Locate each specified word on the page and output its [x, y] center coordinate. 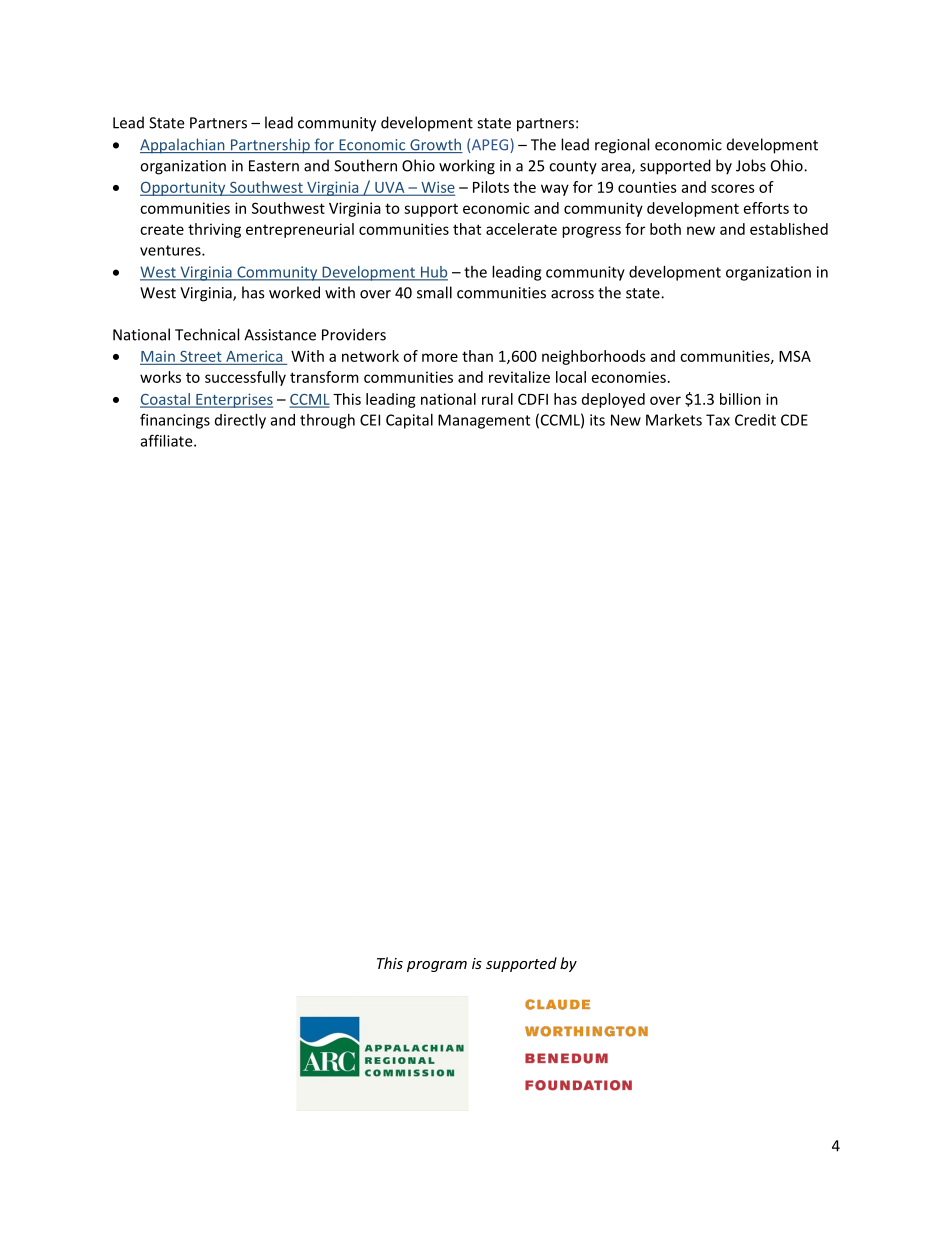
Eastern [274, 166]
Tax [718, 420]
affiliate [168, 440]
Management [484, 421]
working [467, 167]
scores [733, 188]
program [437, 966]
